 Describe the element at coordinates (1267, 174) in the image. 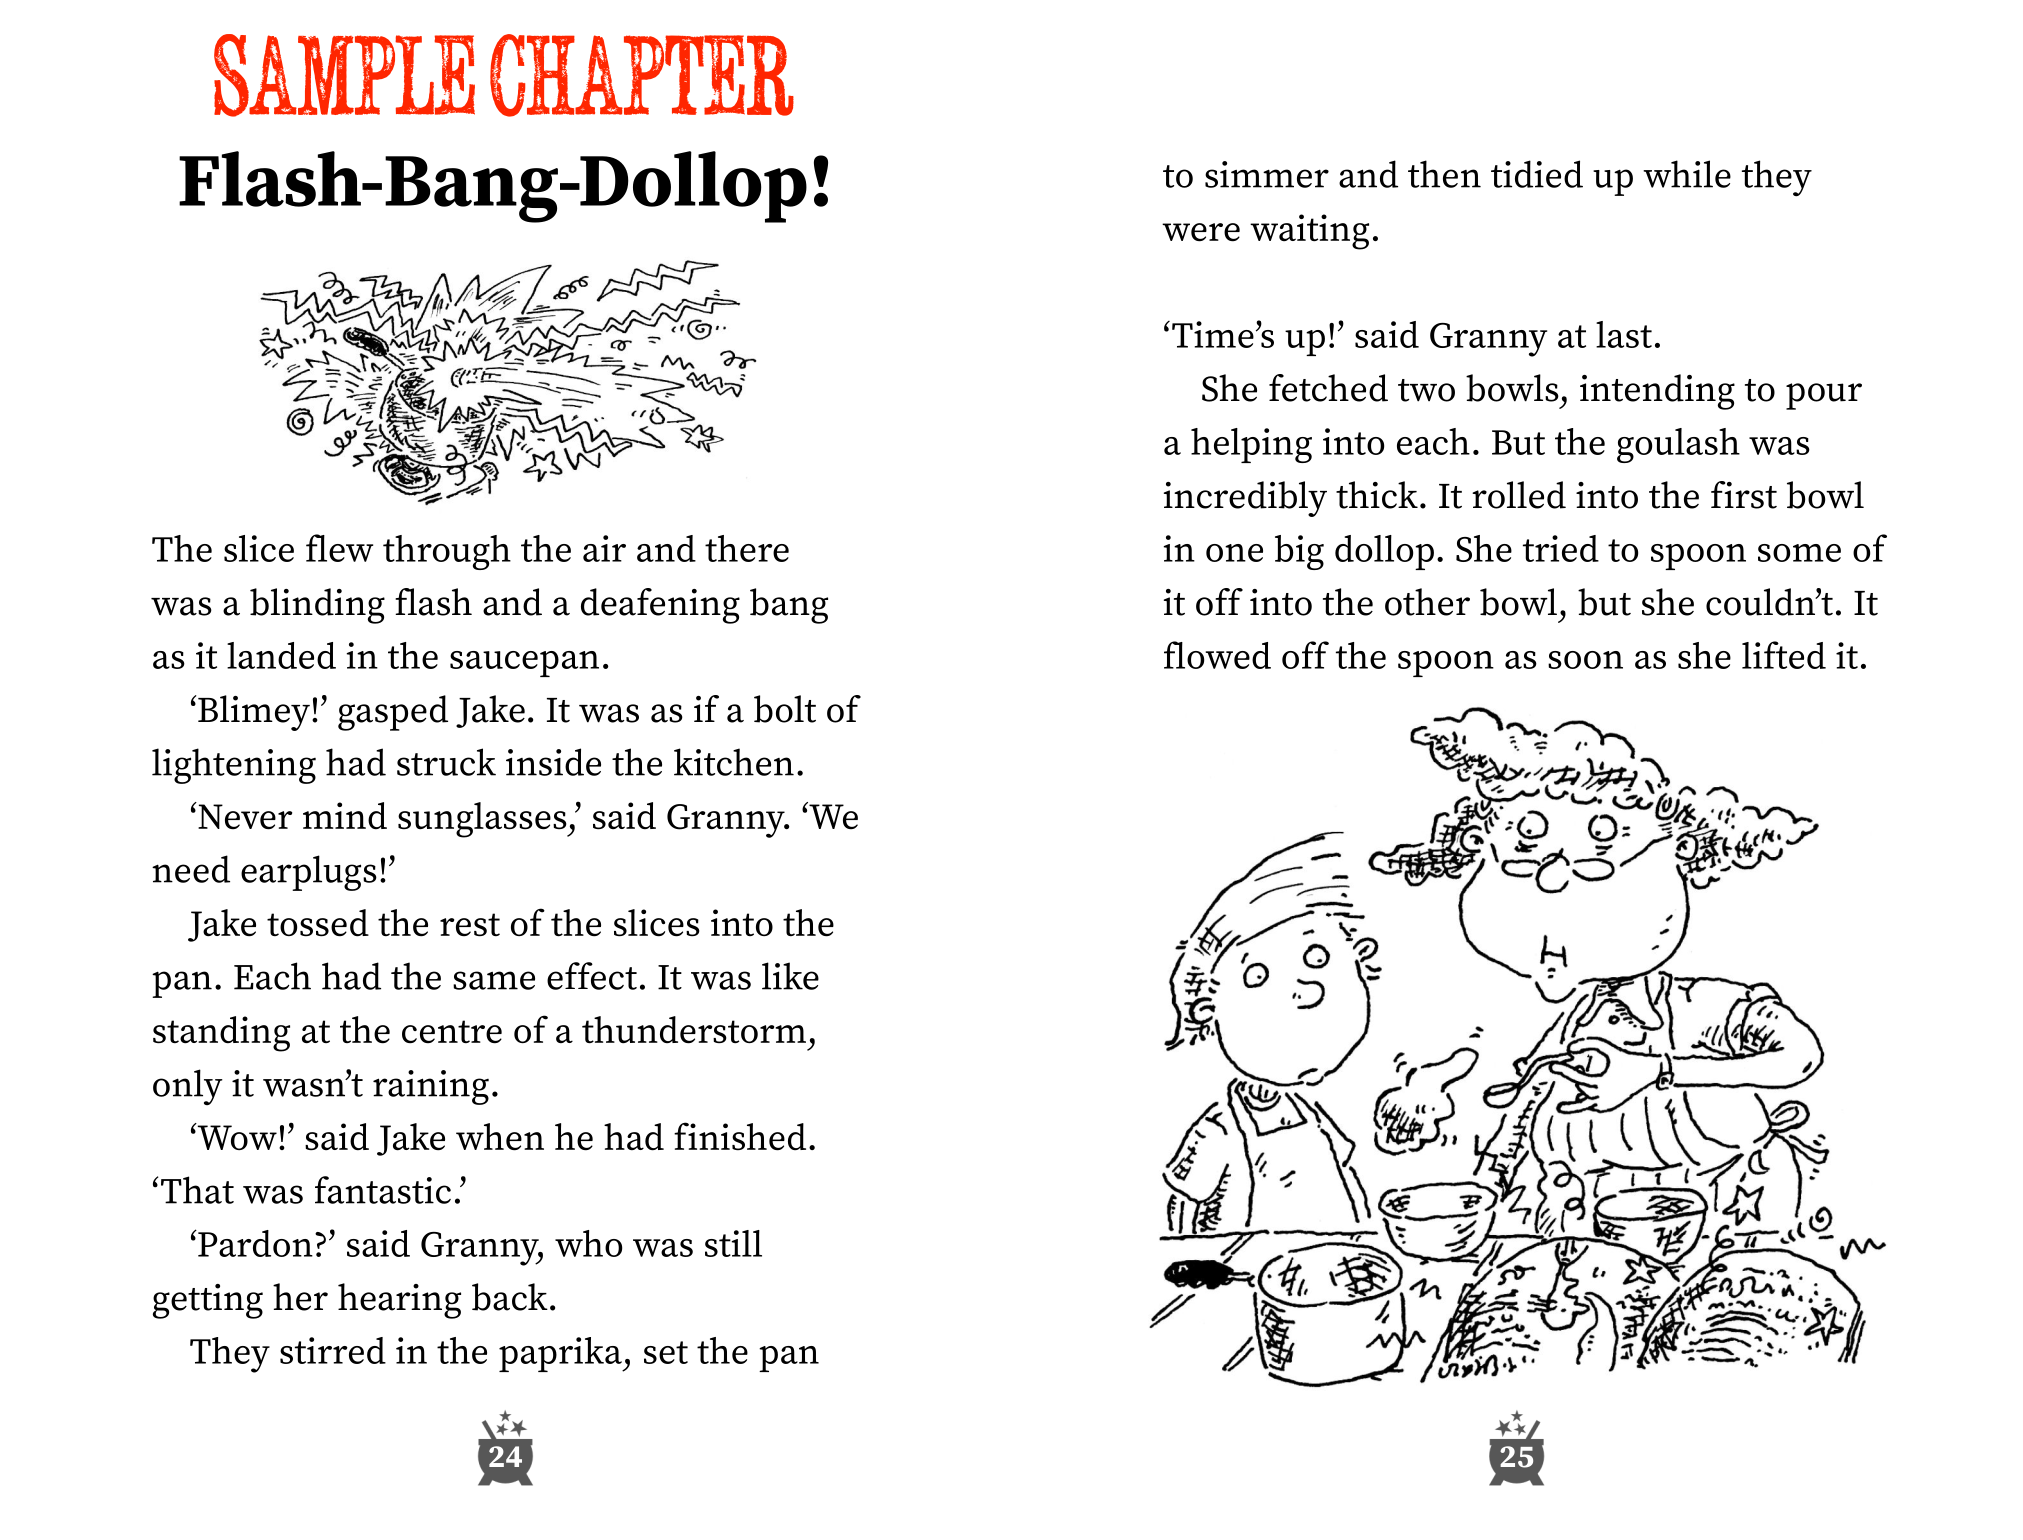

I see `simmer` at that location.
